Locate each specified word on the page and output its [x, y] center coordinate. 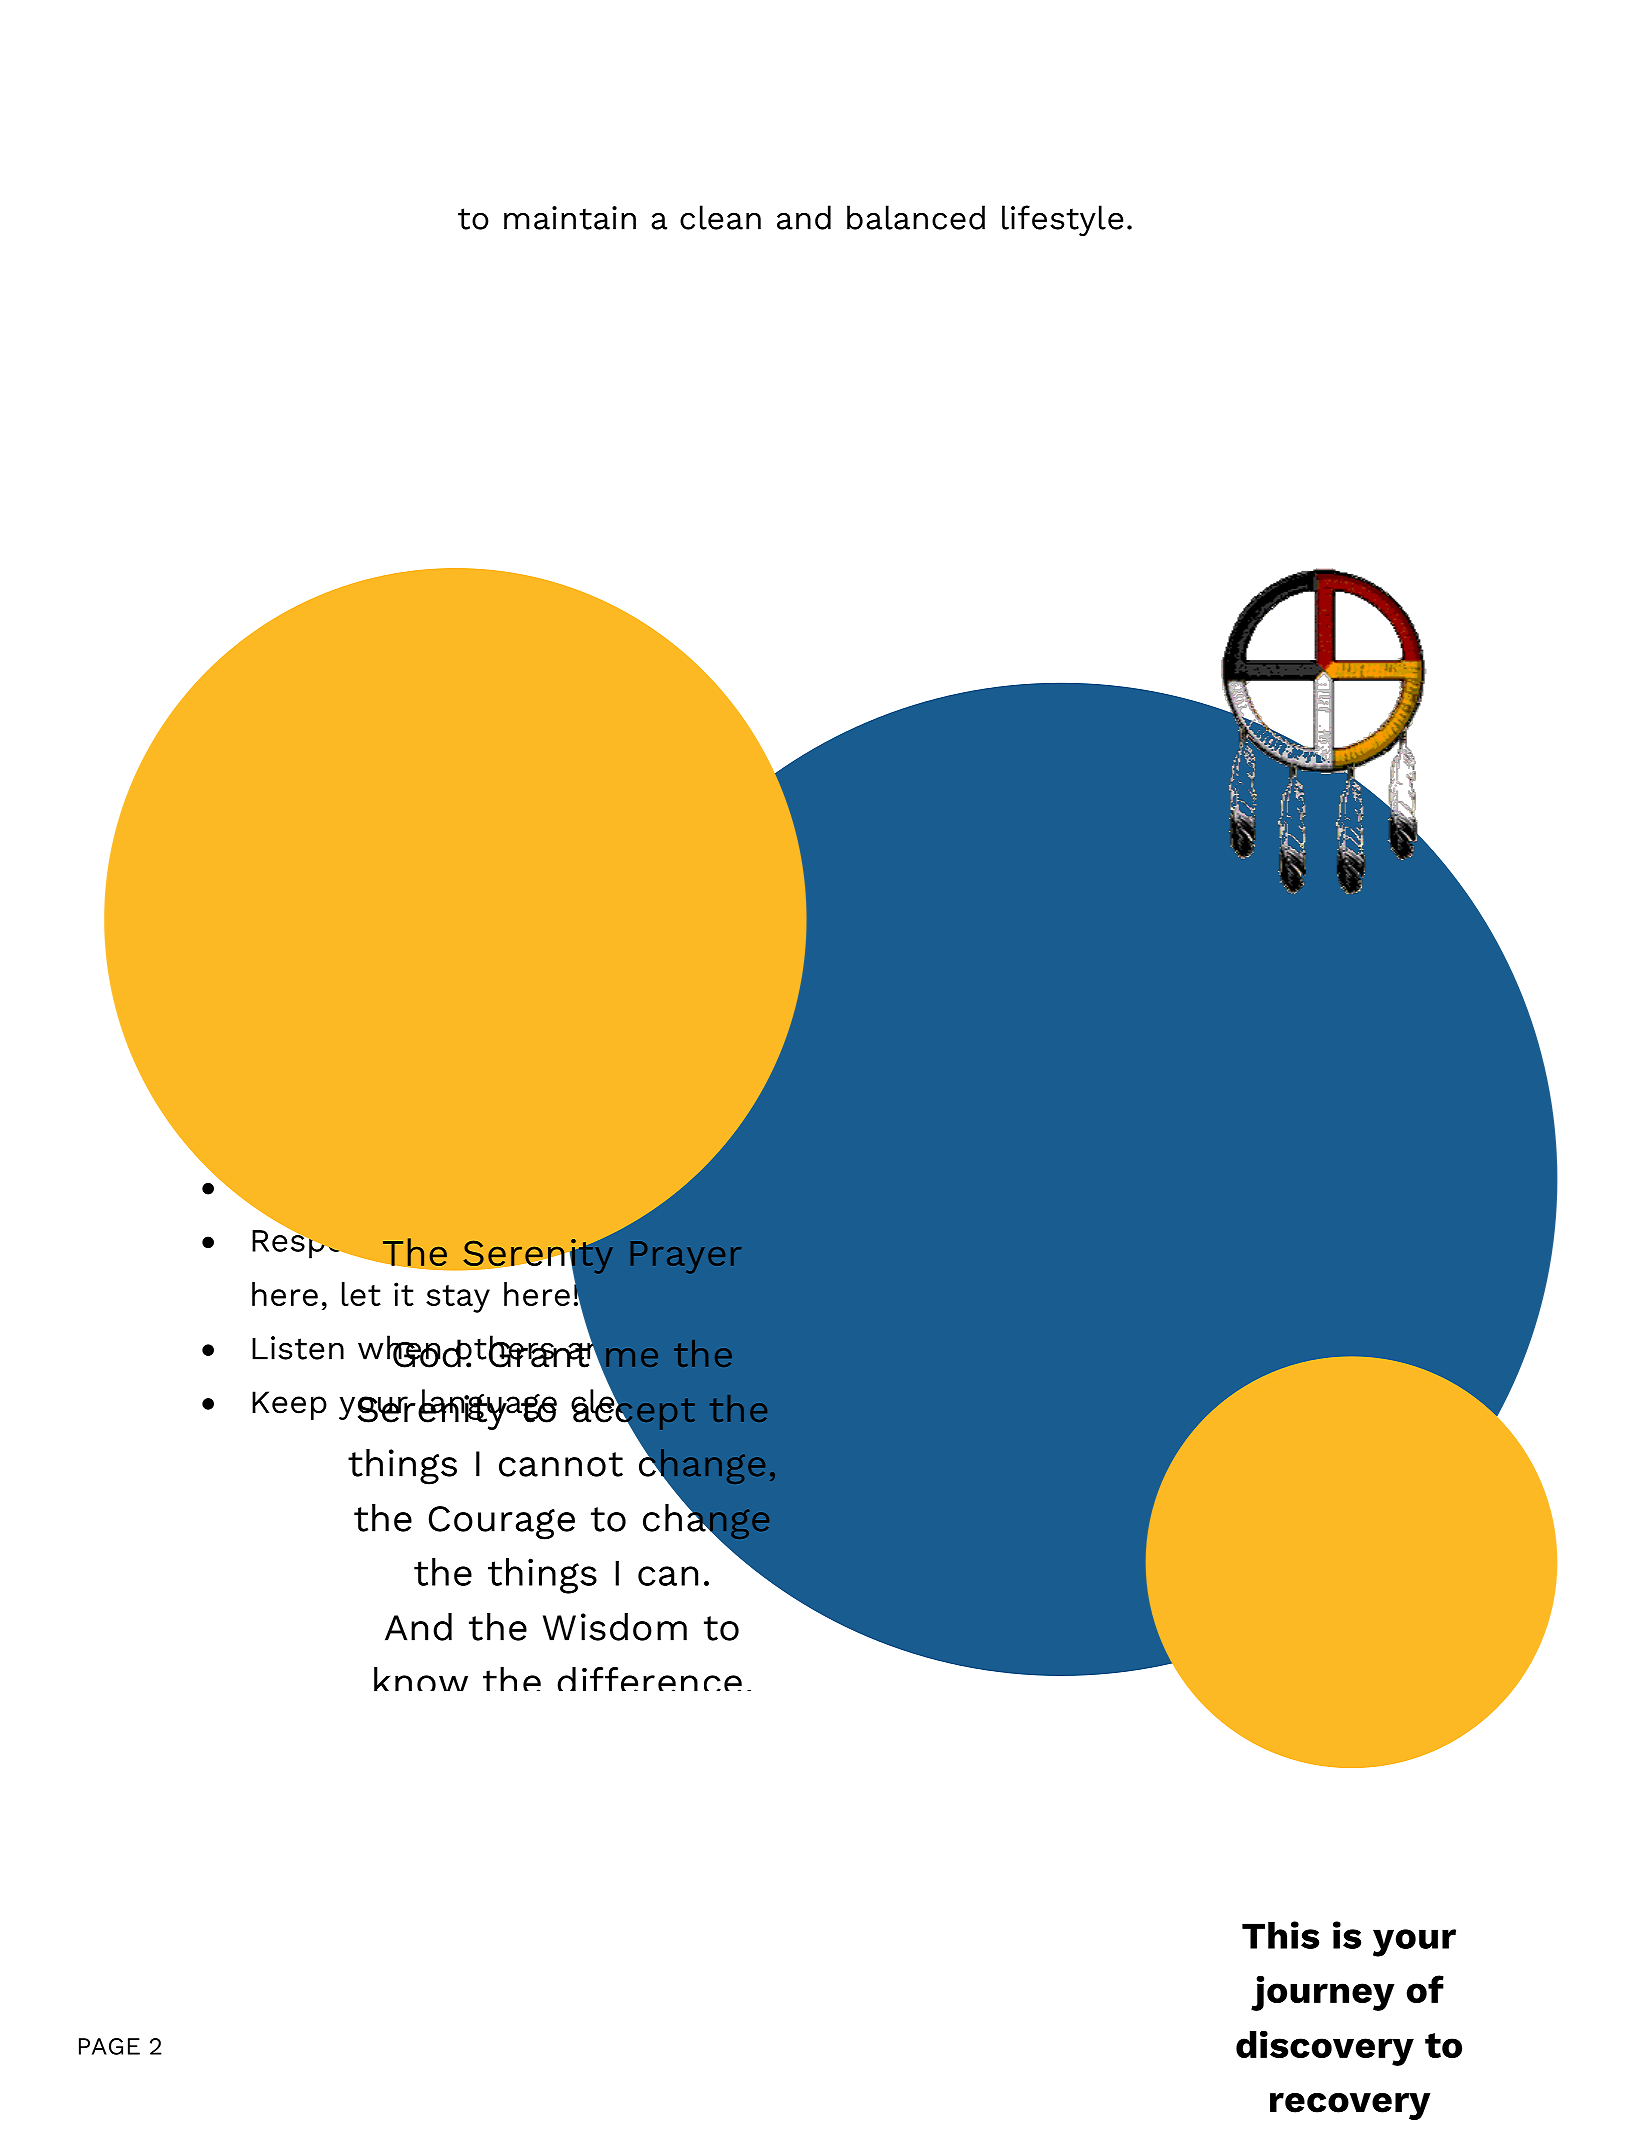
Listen [298, 1348]
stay [458, 1299]
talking [679, 1353]
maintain [570, 218]
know [421, 1679]
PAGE [109, 2046]
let [361, 1294]
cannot [561, 1464]
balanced [916, 217]
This [1280, 1935]
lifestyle [1063, 220]
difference [649, 1679]
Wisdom [615, 1627]
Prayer [686, 1257]
